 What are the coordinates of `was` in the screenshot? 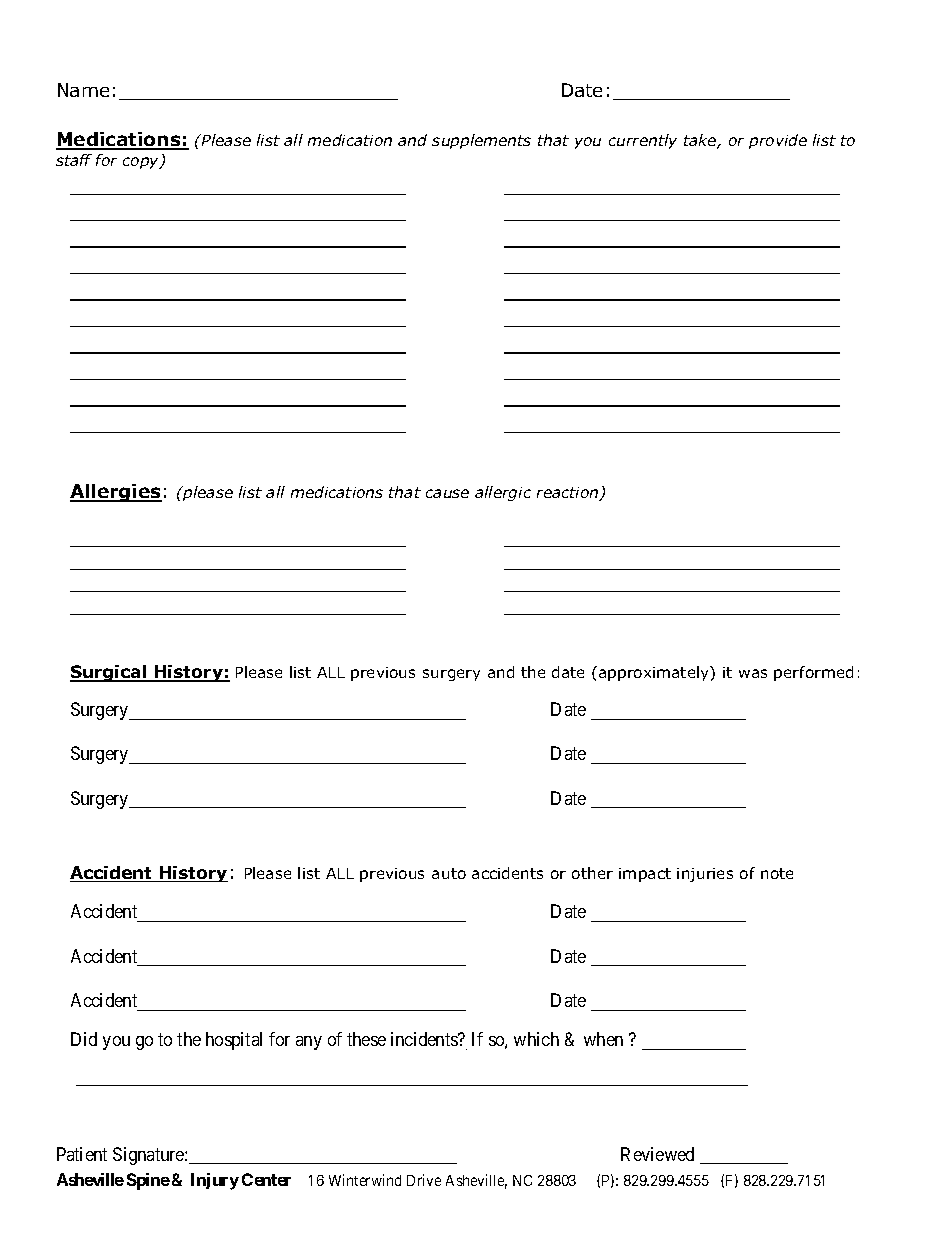 It's located at (753, 673).
